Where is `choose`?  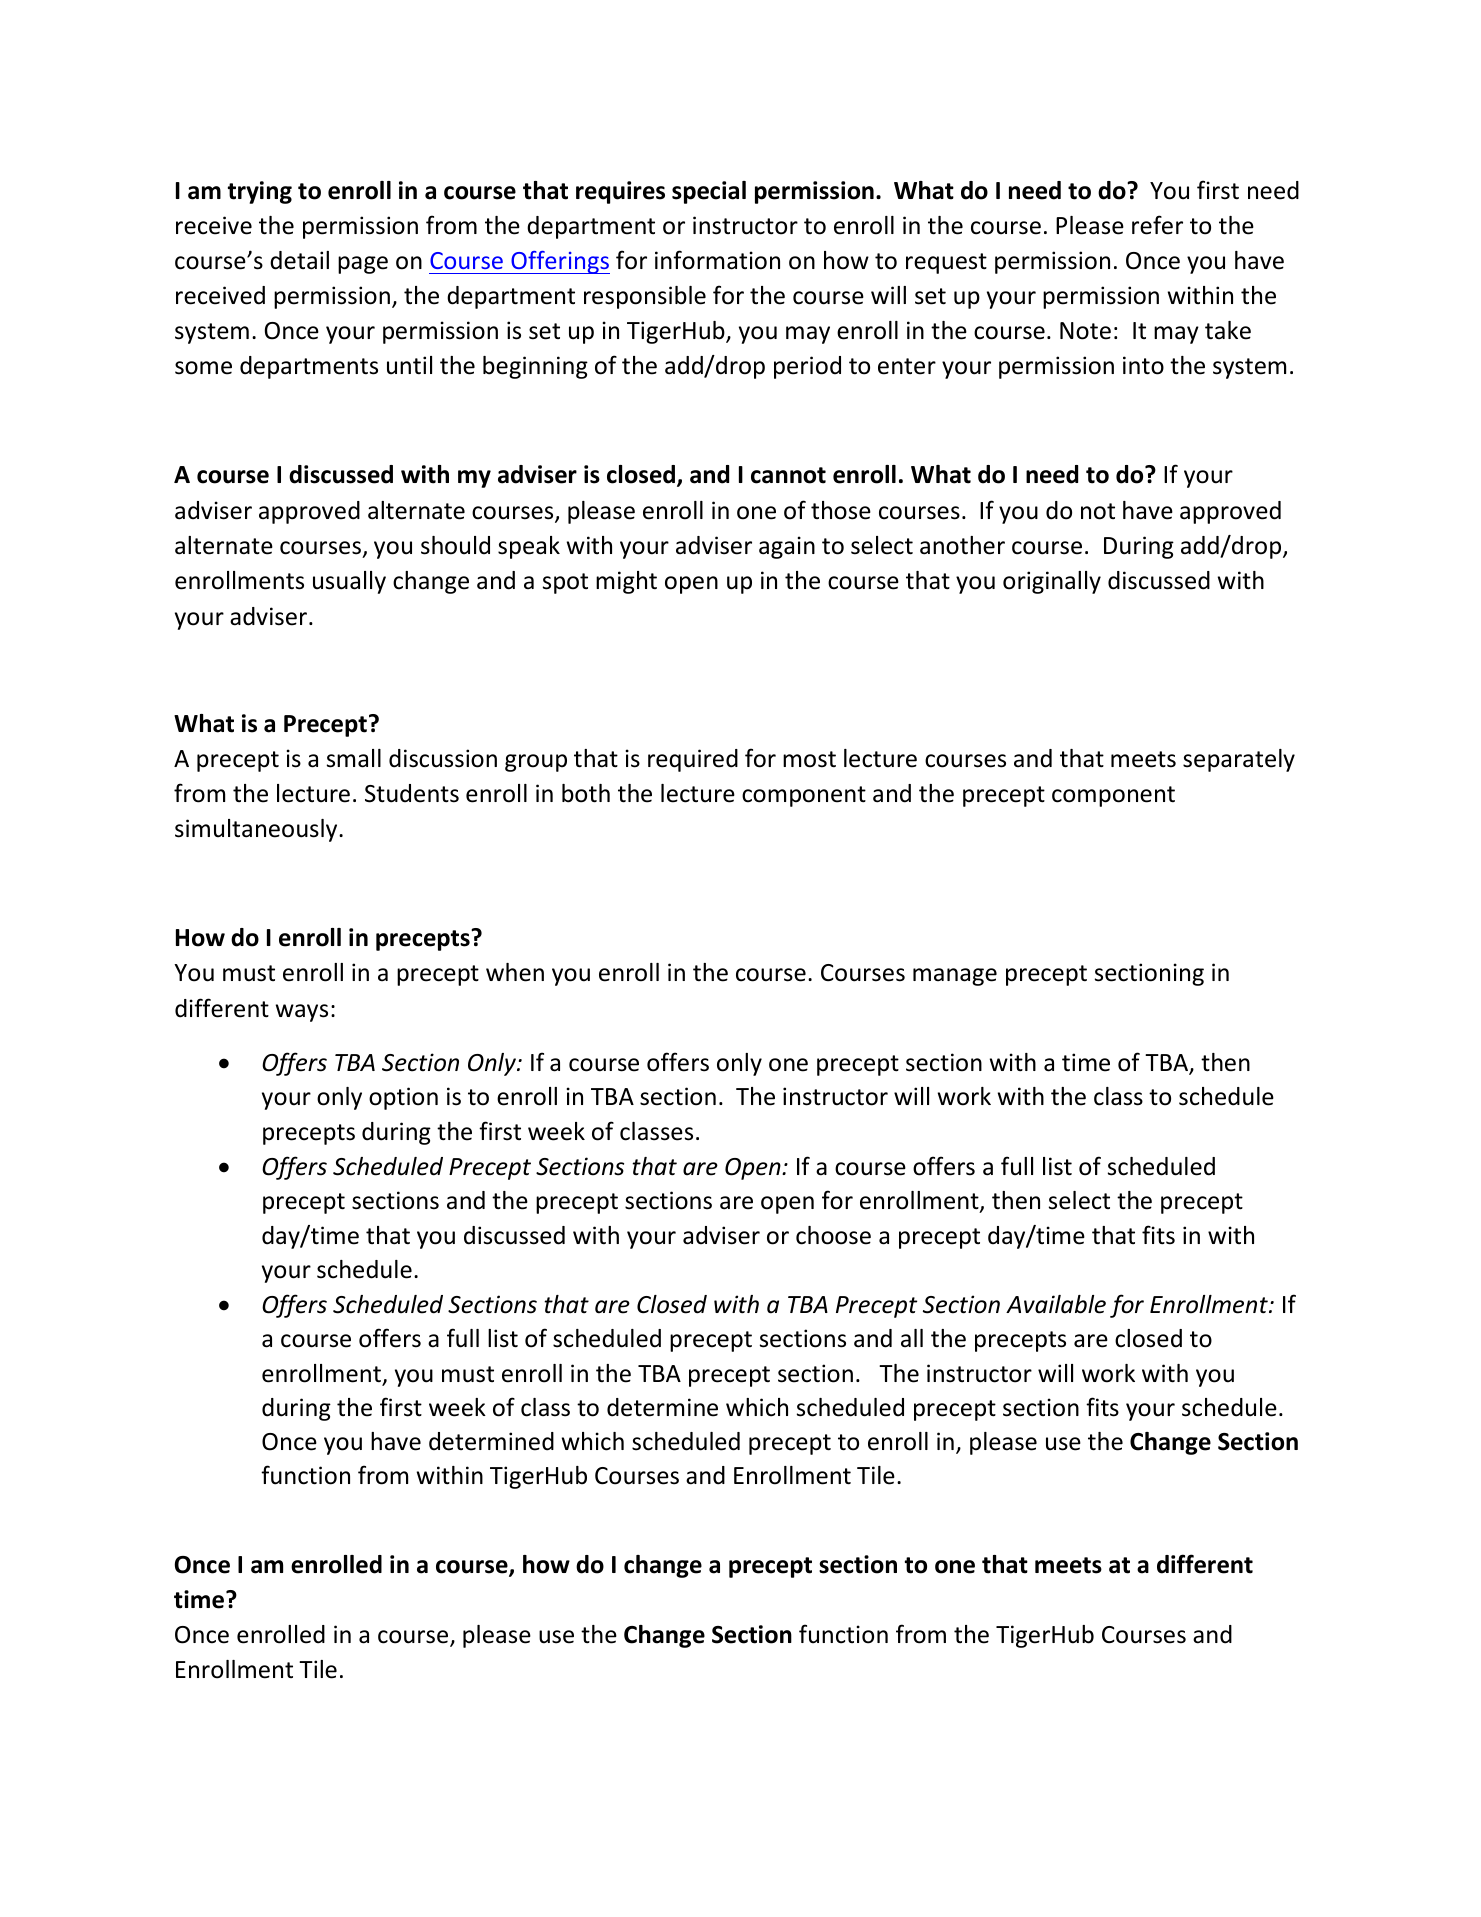 choose is located at coordinates (833, 1235).
